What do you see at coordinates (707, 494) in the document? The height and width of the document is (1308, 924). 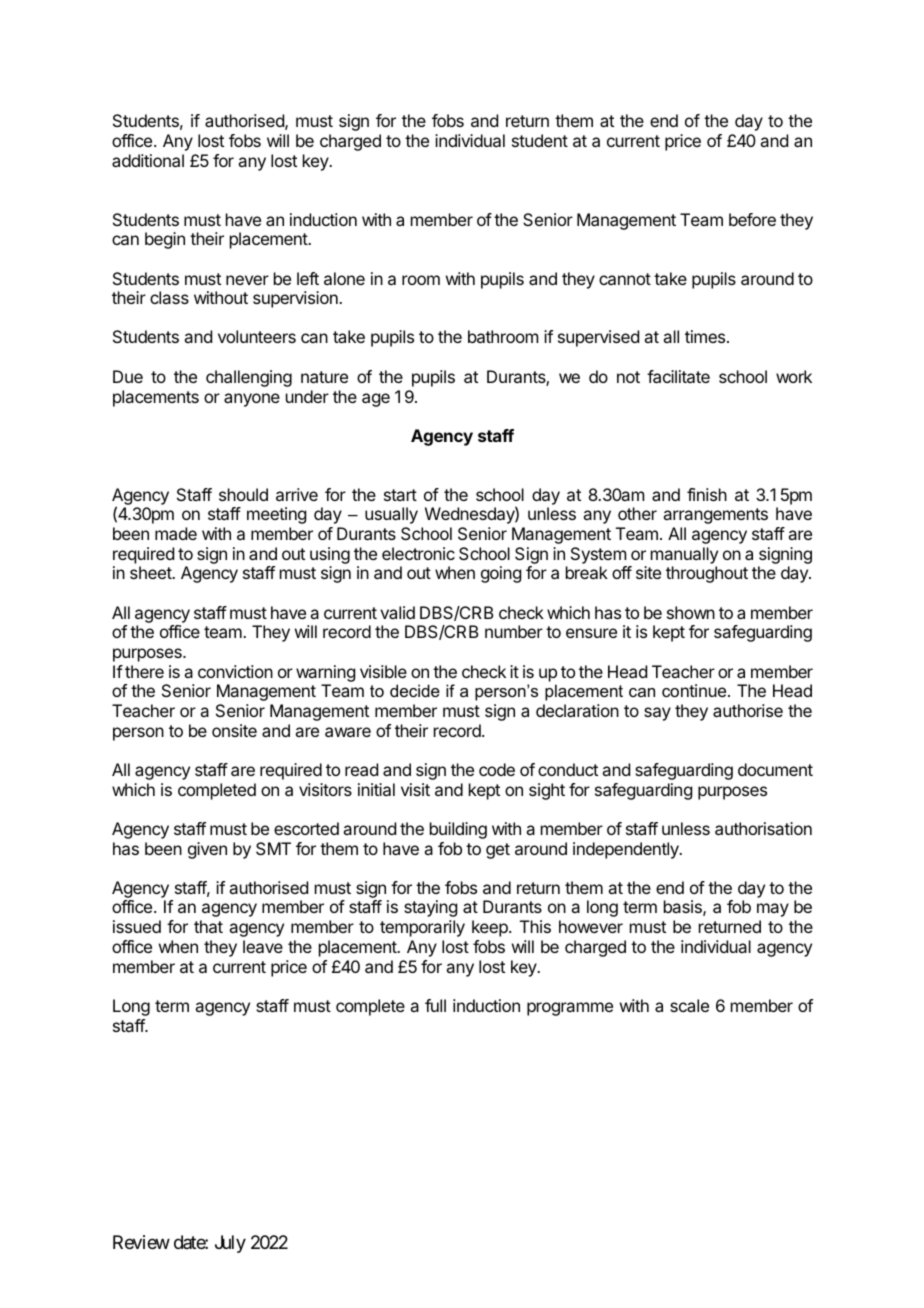 I see `finish` at bounding box center [707, 494].
